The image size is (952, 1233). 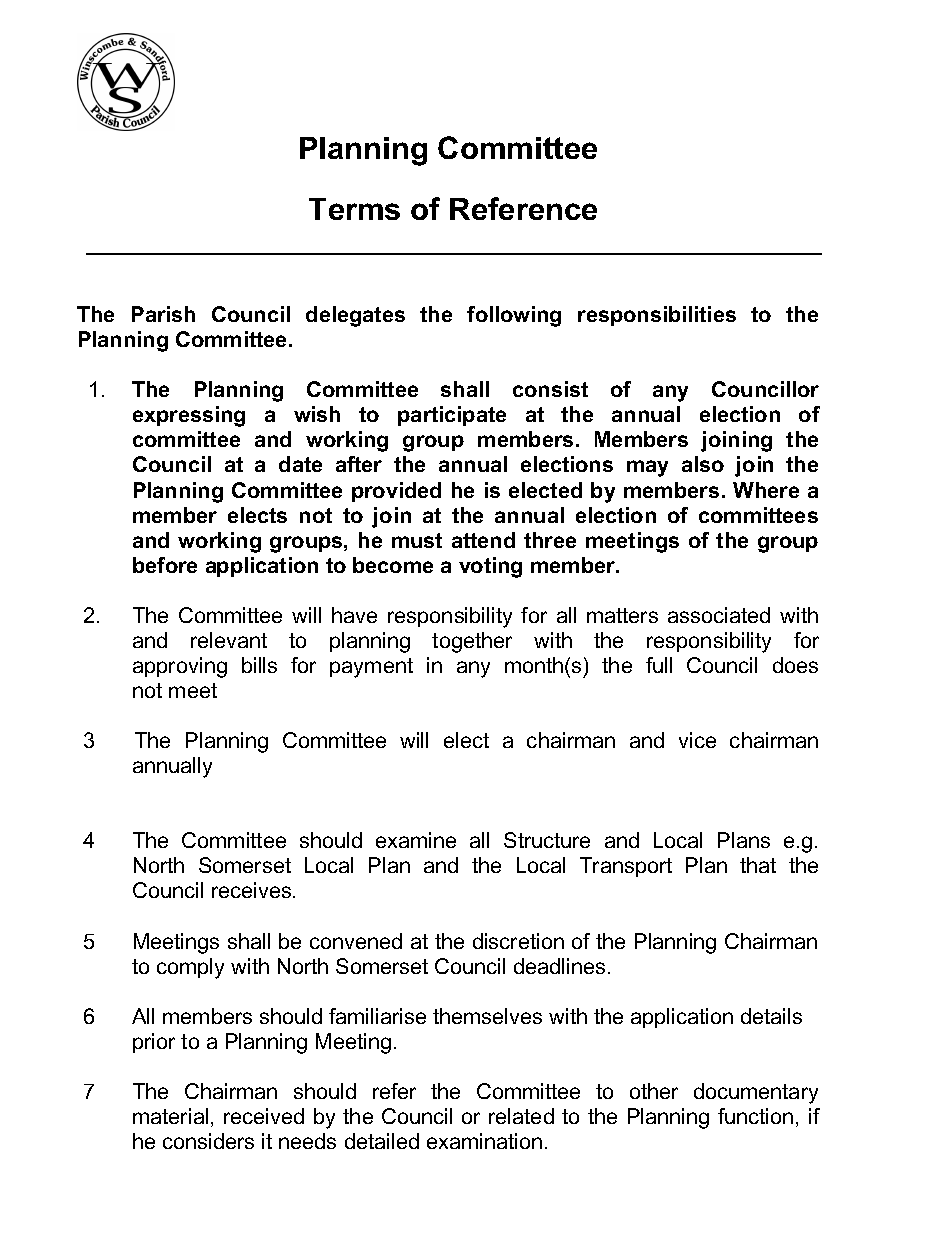 What do you see at coordinates (264, 1116) in the image?
I see `received` at bounding box center [264, 1116].
